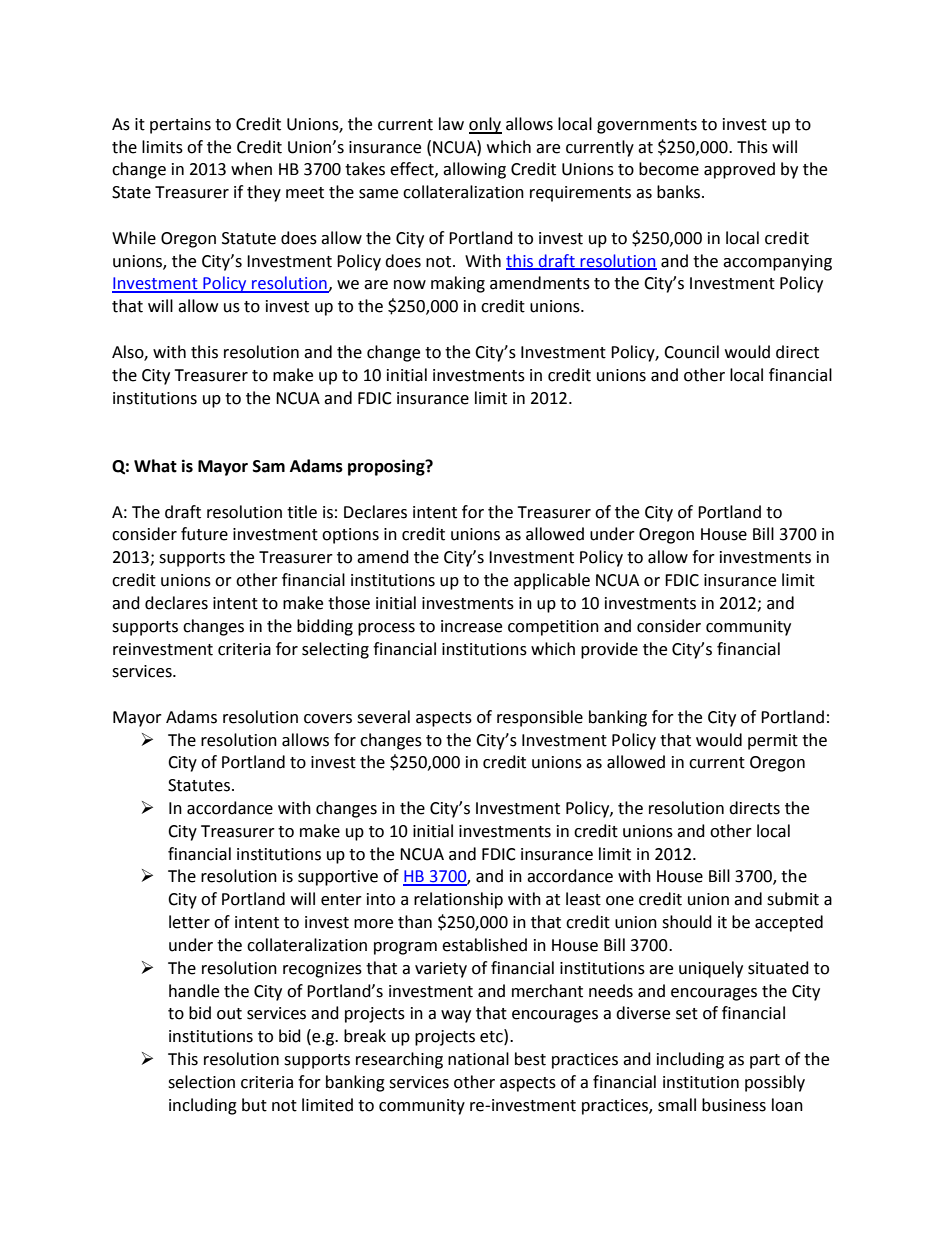 This image has width=952, height=1233. I want to click on when, so click(251, 169).
